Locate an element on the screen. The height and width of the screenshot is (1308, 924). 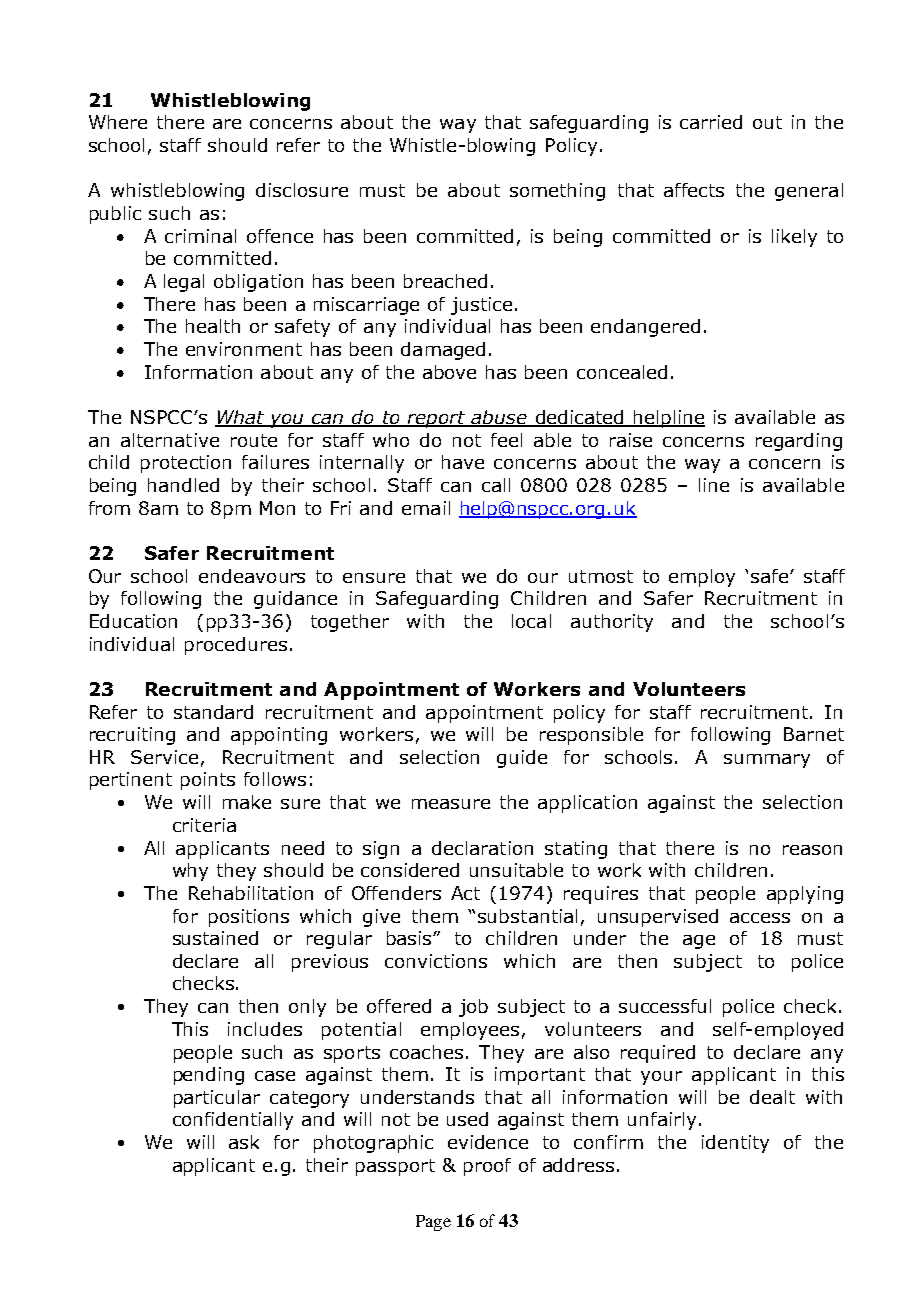
ask is located at coordinates (244, 1142).
